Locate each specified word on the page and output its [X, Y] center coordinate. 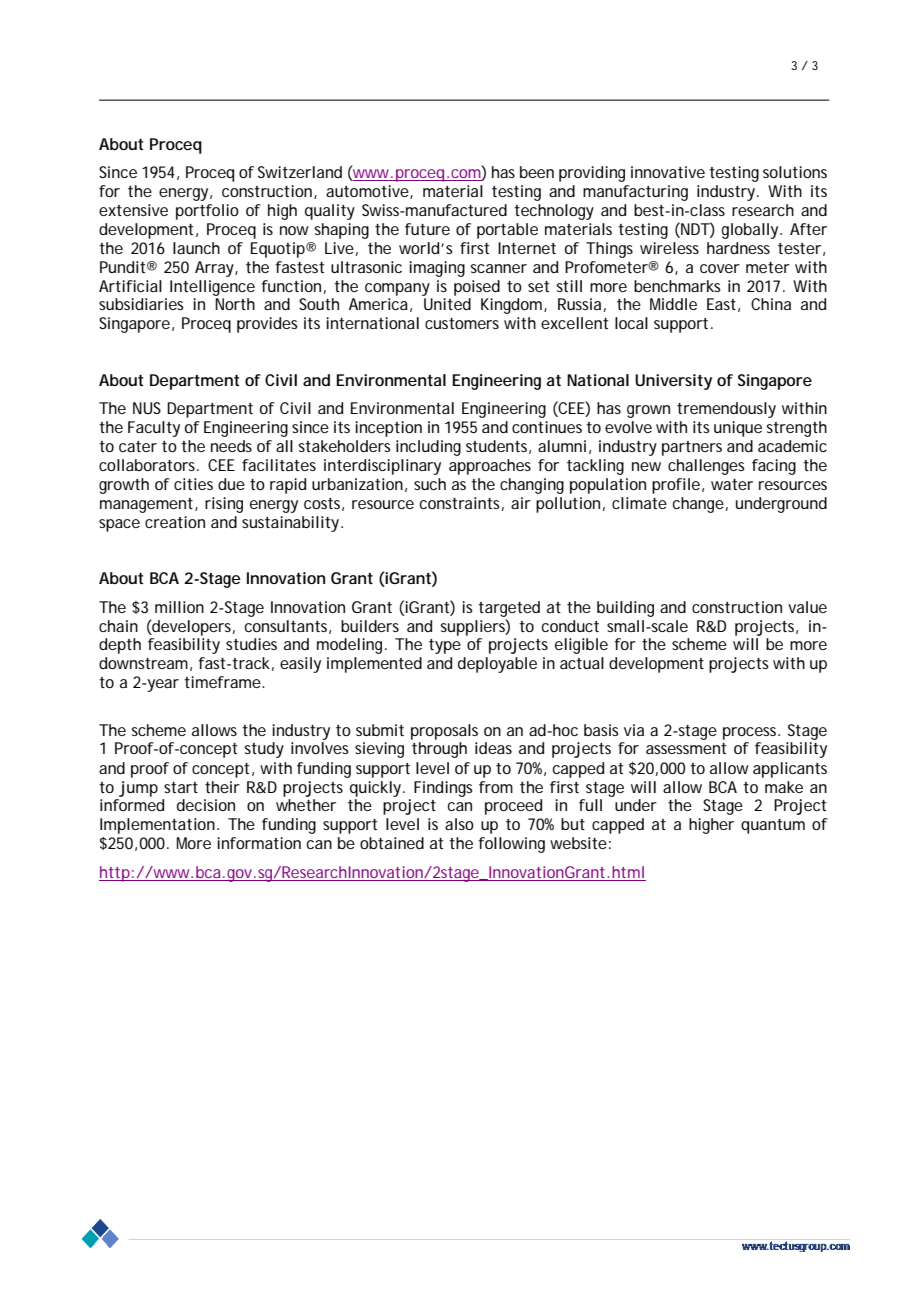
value [807, 607]
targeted [509, 609]
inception [388, 429]
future [427, 229]
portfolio [207, 212]
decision [206, 805]
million [179, 607]
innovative [668, 172]
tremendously [726, 410]
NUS [147, 408]
